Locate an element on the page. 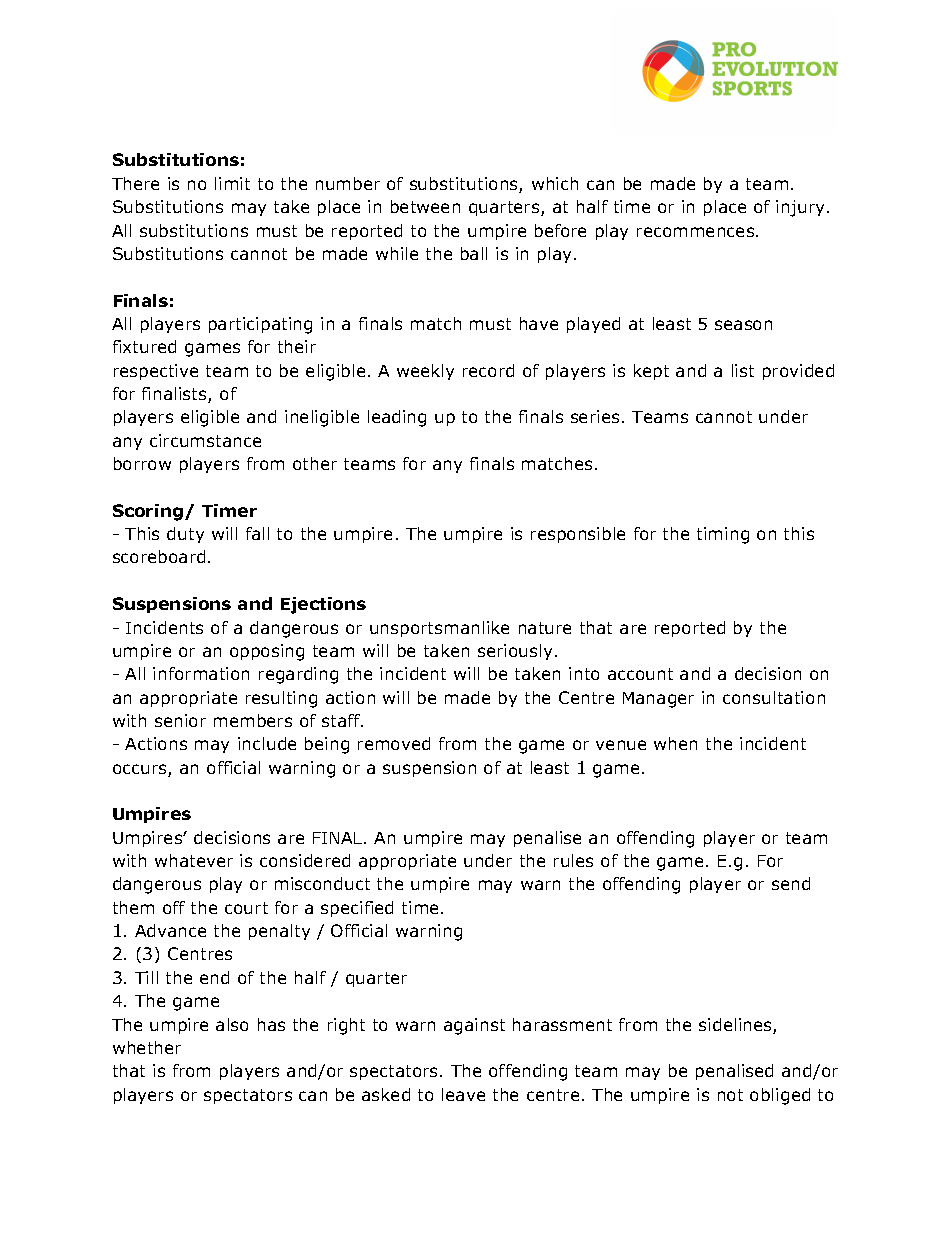 The width and height of the page is (952, 1233). unsportsmanlike is located at coordinates (439, 629).
